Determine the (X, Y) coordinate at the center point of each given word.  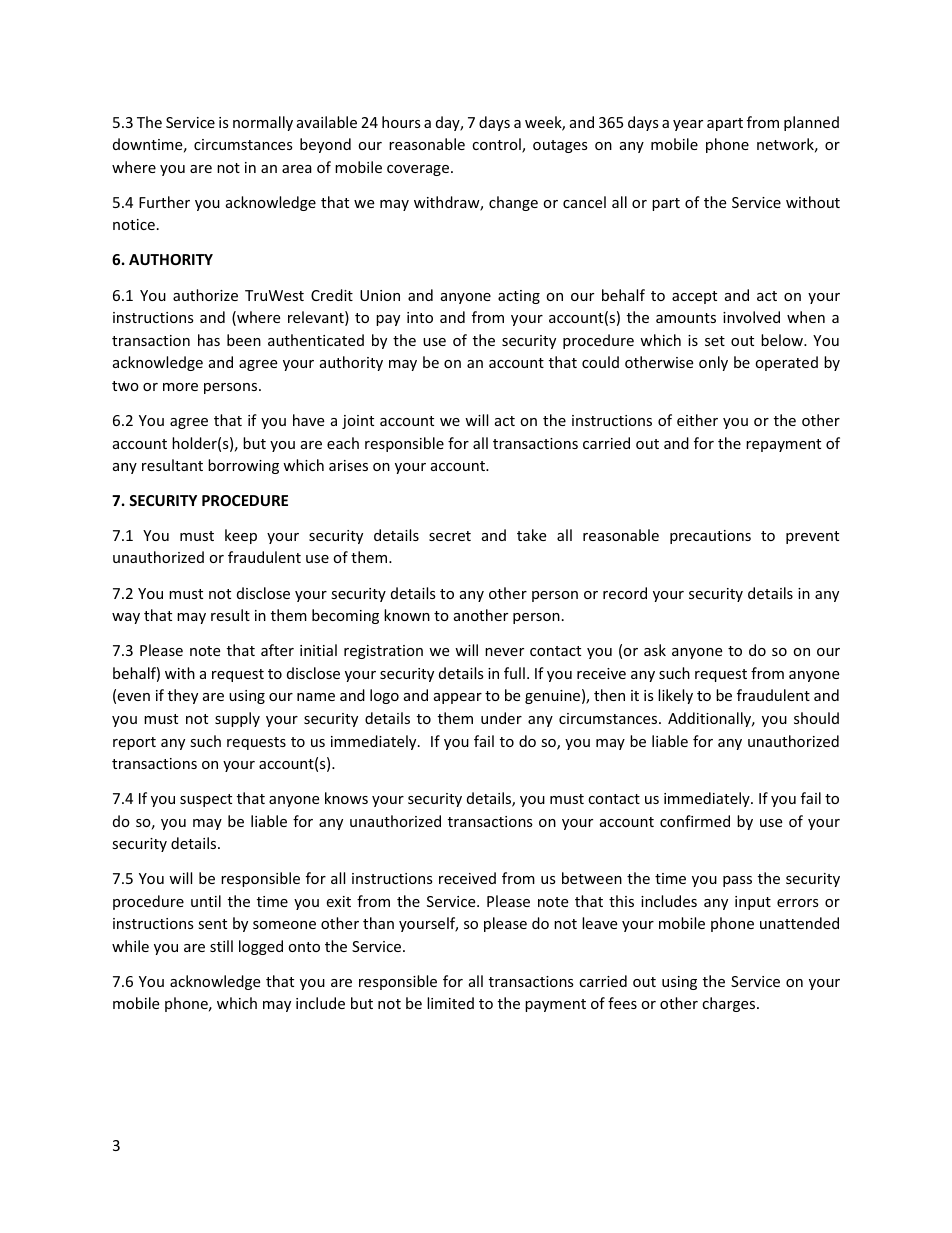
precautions (710, 537)
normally (263, 123)
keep (241, 536)
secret (450, 536)
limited (450, 1003)
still (221, 946)
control (497, 145)
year (688, 125)
